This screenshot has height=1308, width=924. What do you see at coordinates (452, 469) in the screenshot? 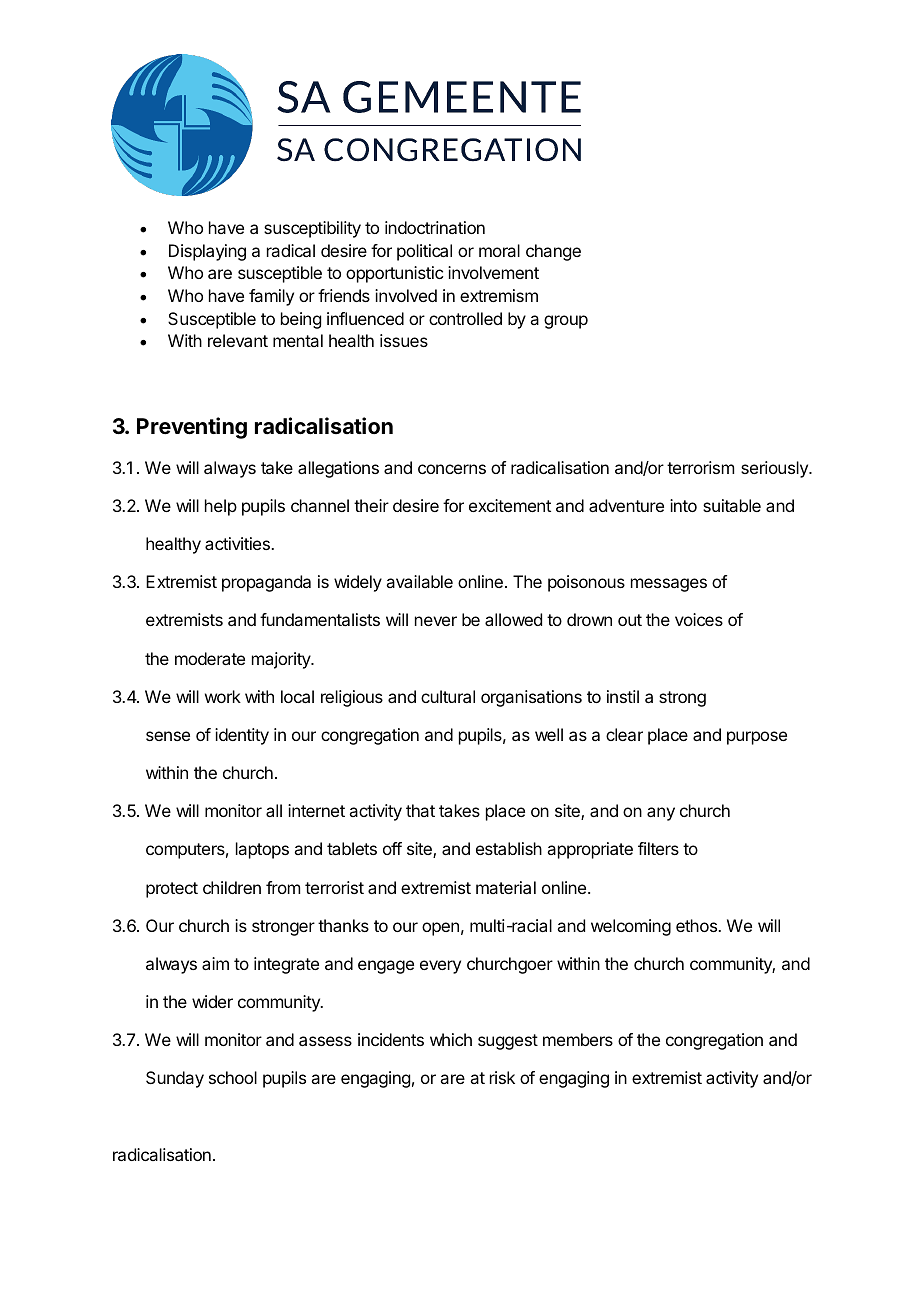
I see `concerns` at bounding box center [452, 469].
